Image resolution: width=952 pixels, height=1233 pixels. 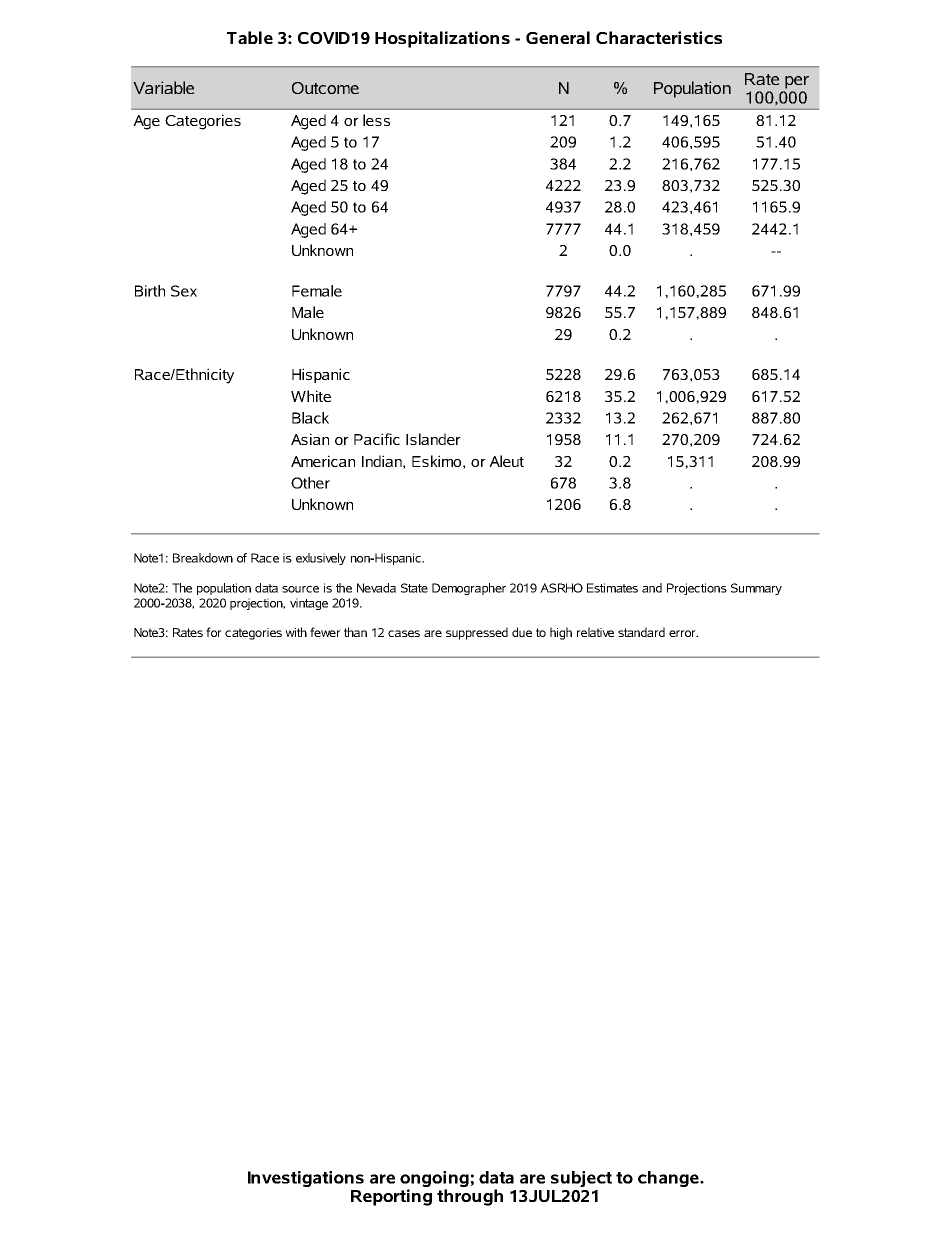 What do you see at coordinates (659, 37) in the page?
I see `Characteristics` at bounding box center [659, 37].
